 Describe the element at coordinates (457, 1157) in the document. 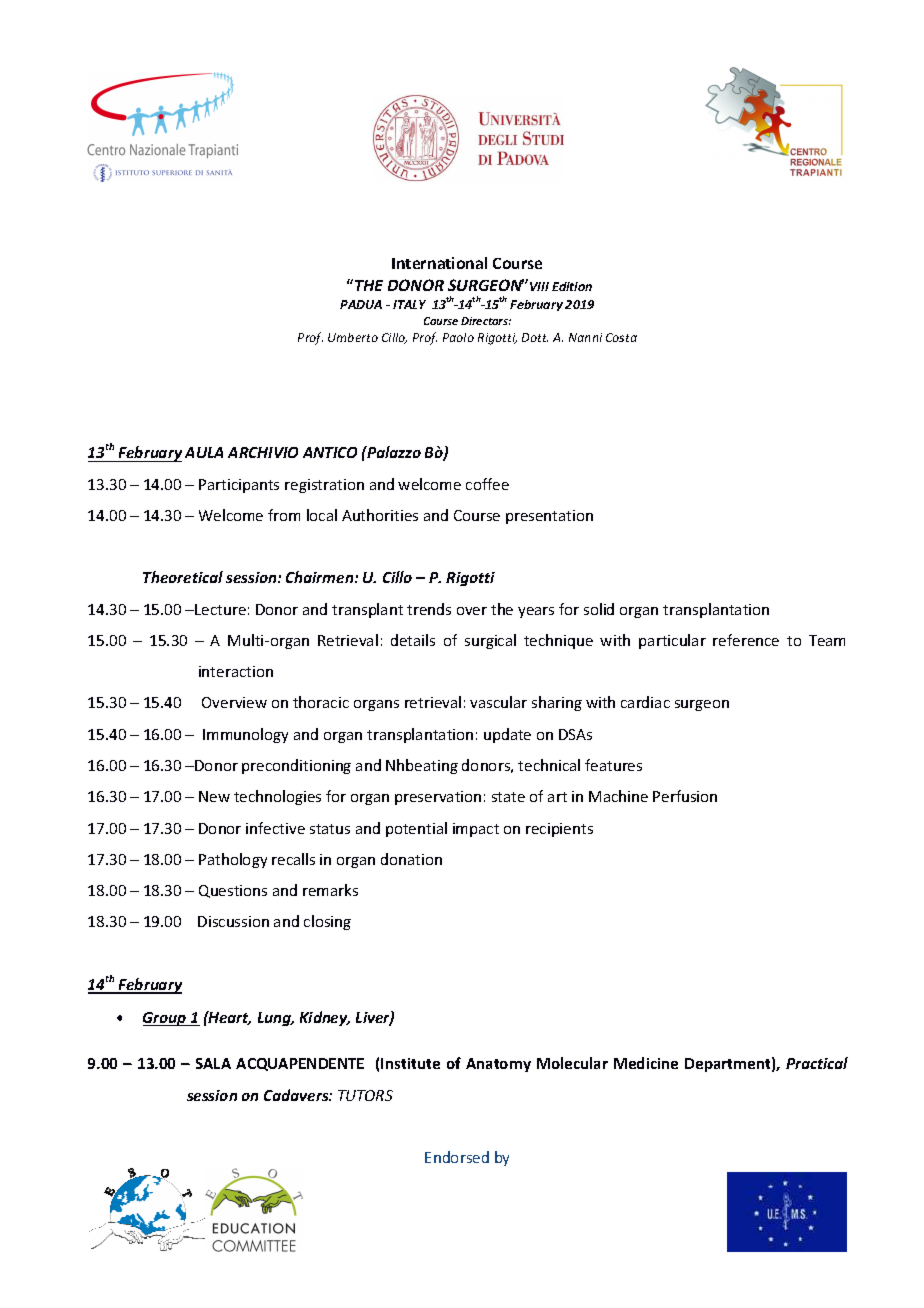

I see `Endorsed` at that location.
